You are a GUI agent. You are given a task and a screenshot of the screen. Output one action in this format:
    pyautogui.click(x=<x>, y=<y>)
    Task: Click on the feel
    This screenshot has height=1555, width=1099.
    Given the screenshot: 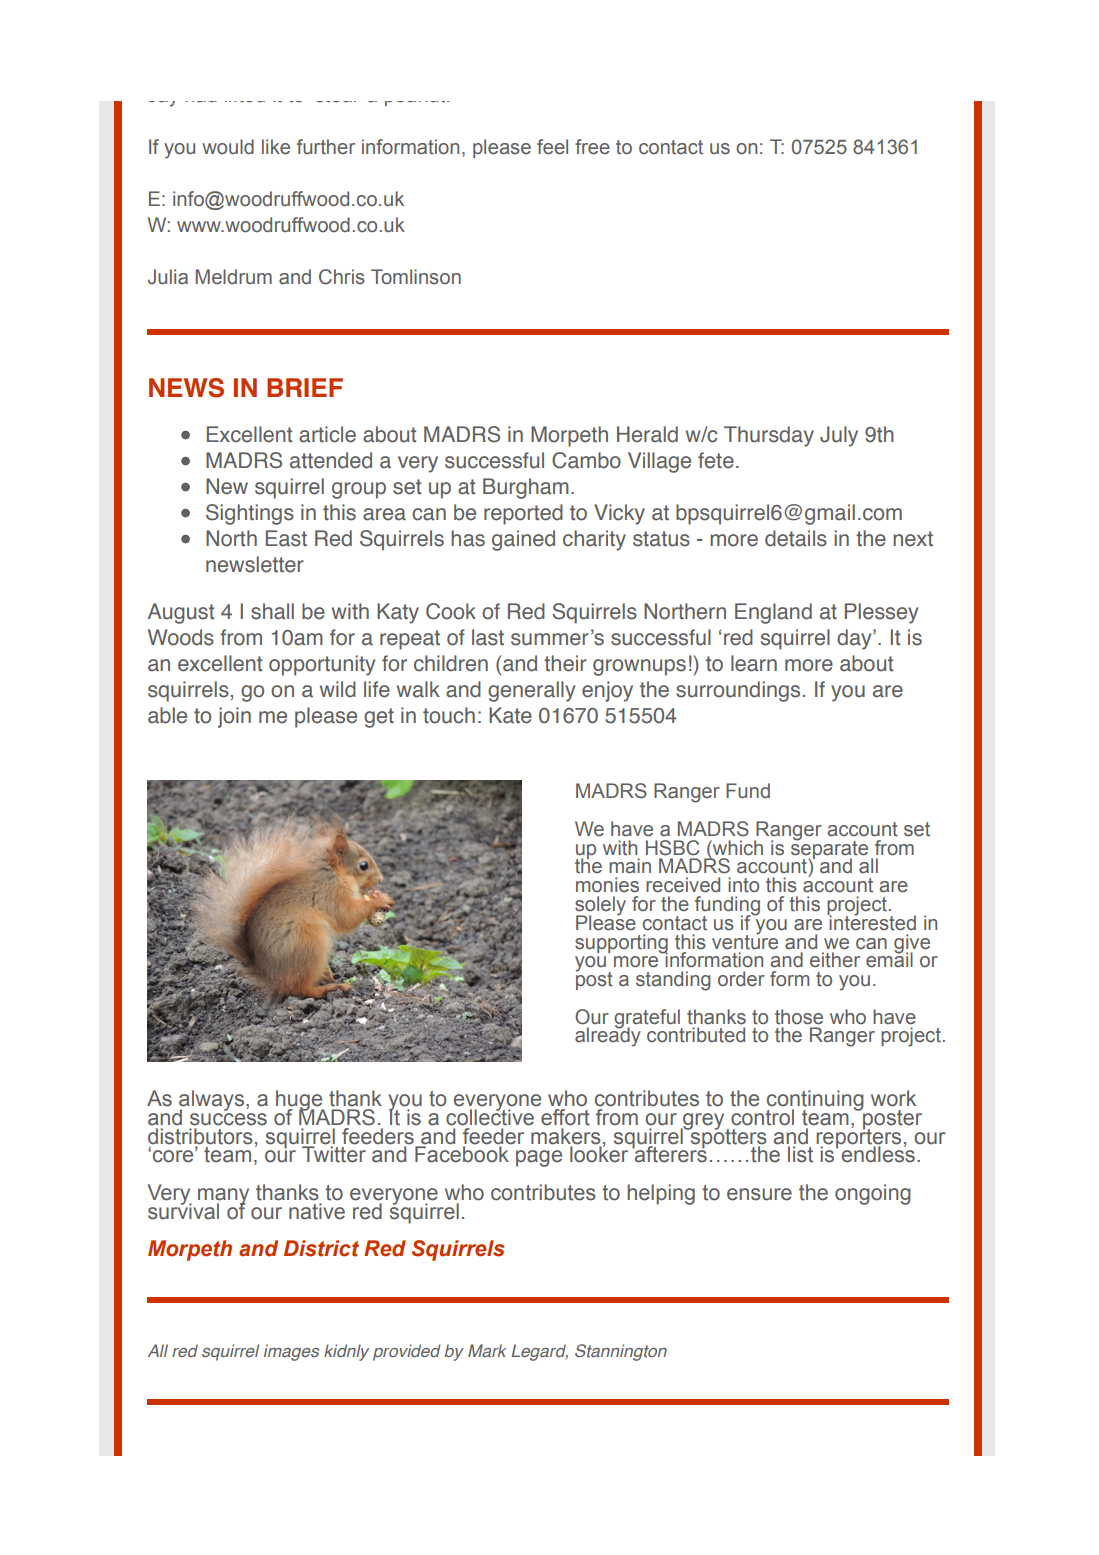 What is the action you would take?
    pyautogui.click(x=552, y=147)
